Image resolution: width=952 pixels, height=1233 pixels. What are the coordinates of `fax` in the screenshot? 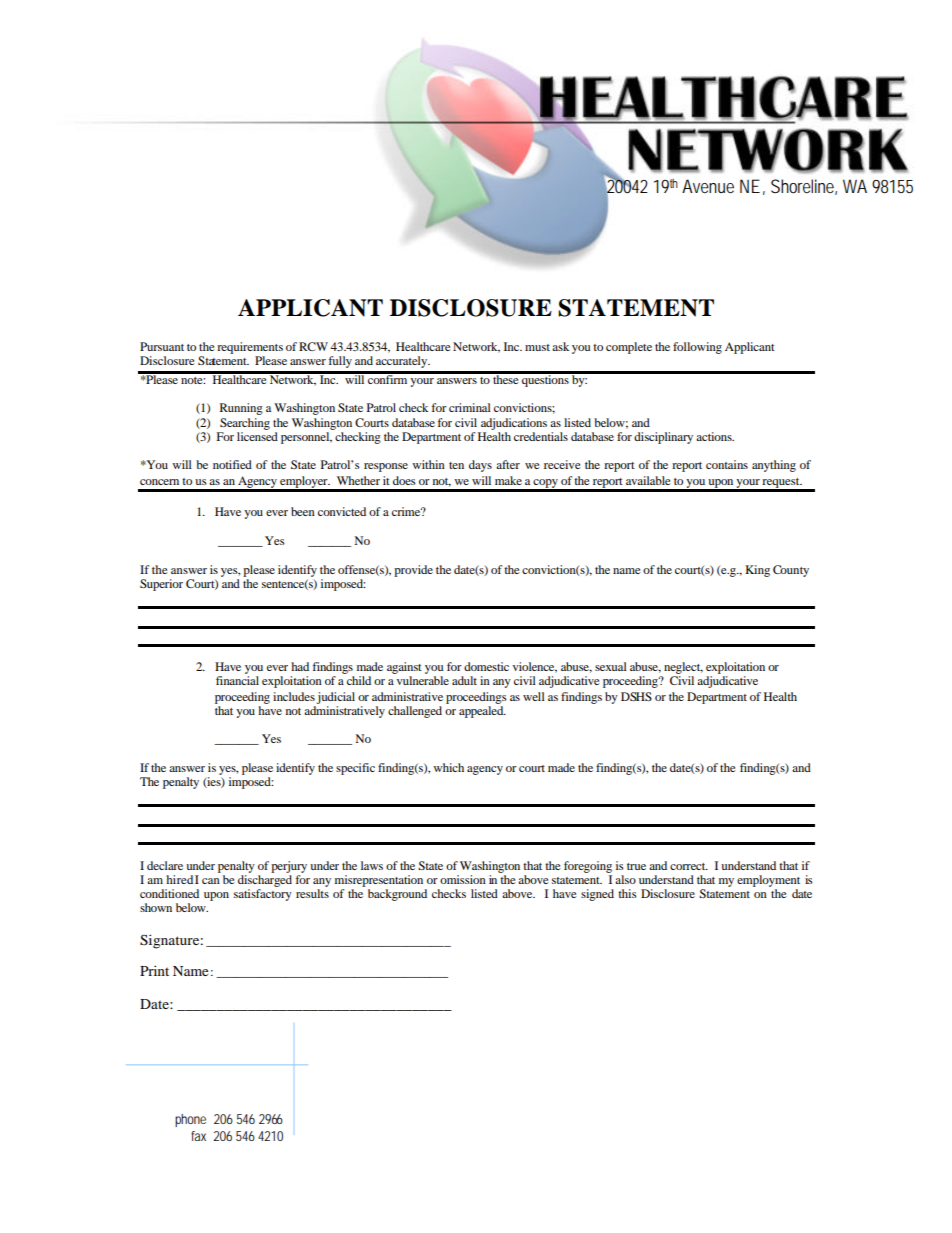 It's located at (198, 1136).
